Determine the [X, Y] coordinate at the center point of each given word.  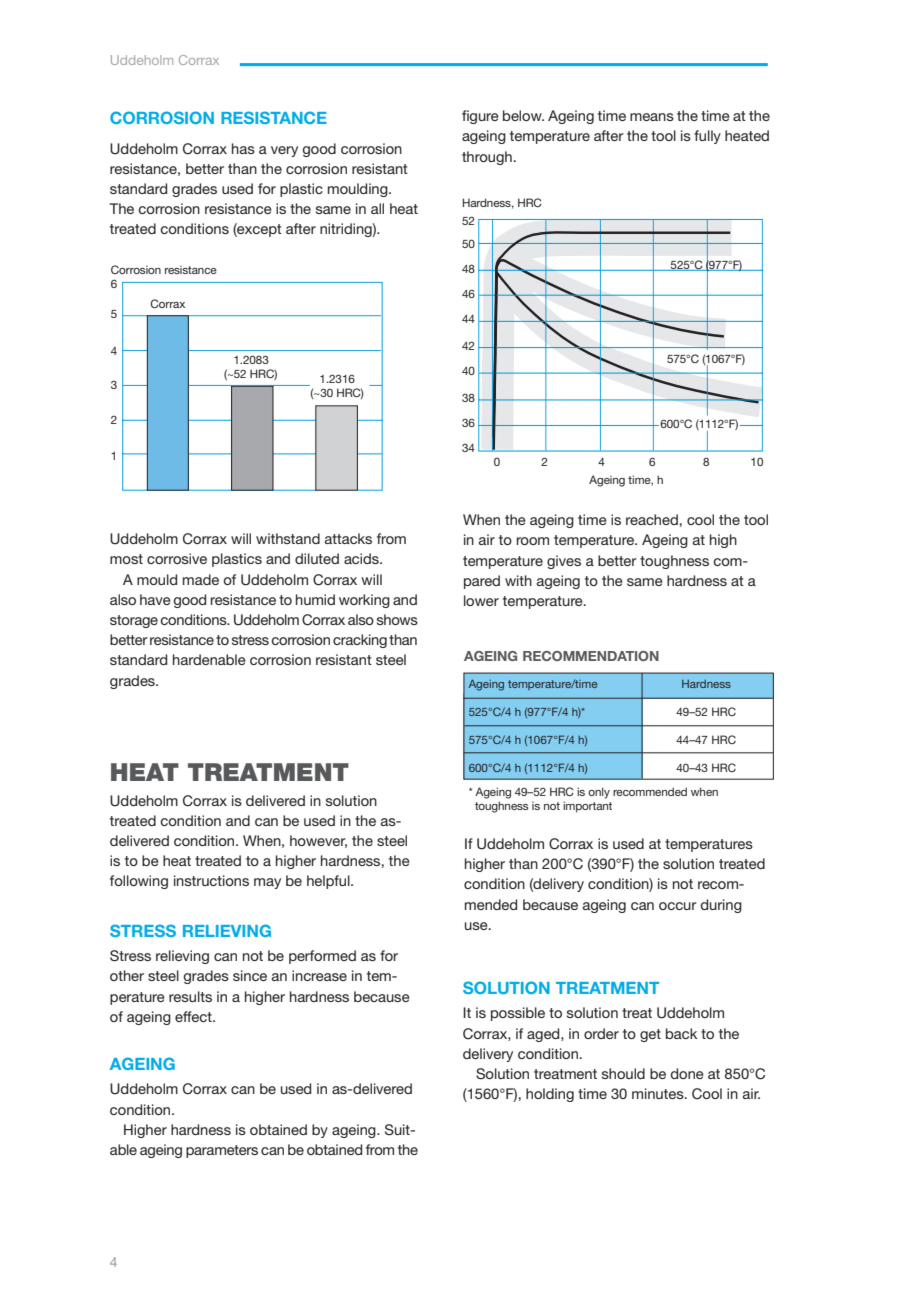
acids [362, 558]
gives [564, 562]
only [599, 793]
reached [653, 519]
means [652, 117]
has [243, 148]
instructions [211, 880]
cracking [360, 641]
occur [678, 906]
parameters [222, 1151]
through [488, 158]
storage [134, 621]
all [377, 208]
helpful [329, 882]
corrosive [177, 558]
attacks [348, 538]
